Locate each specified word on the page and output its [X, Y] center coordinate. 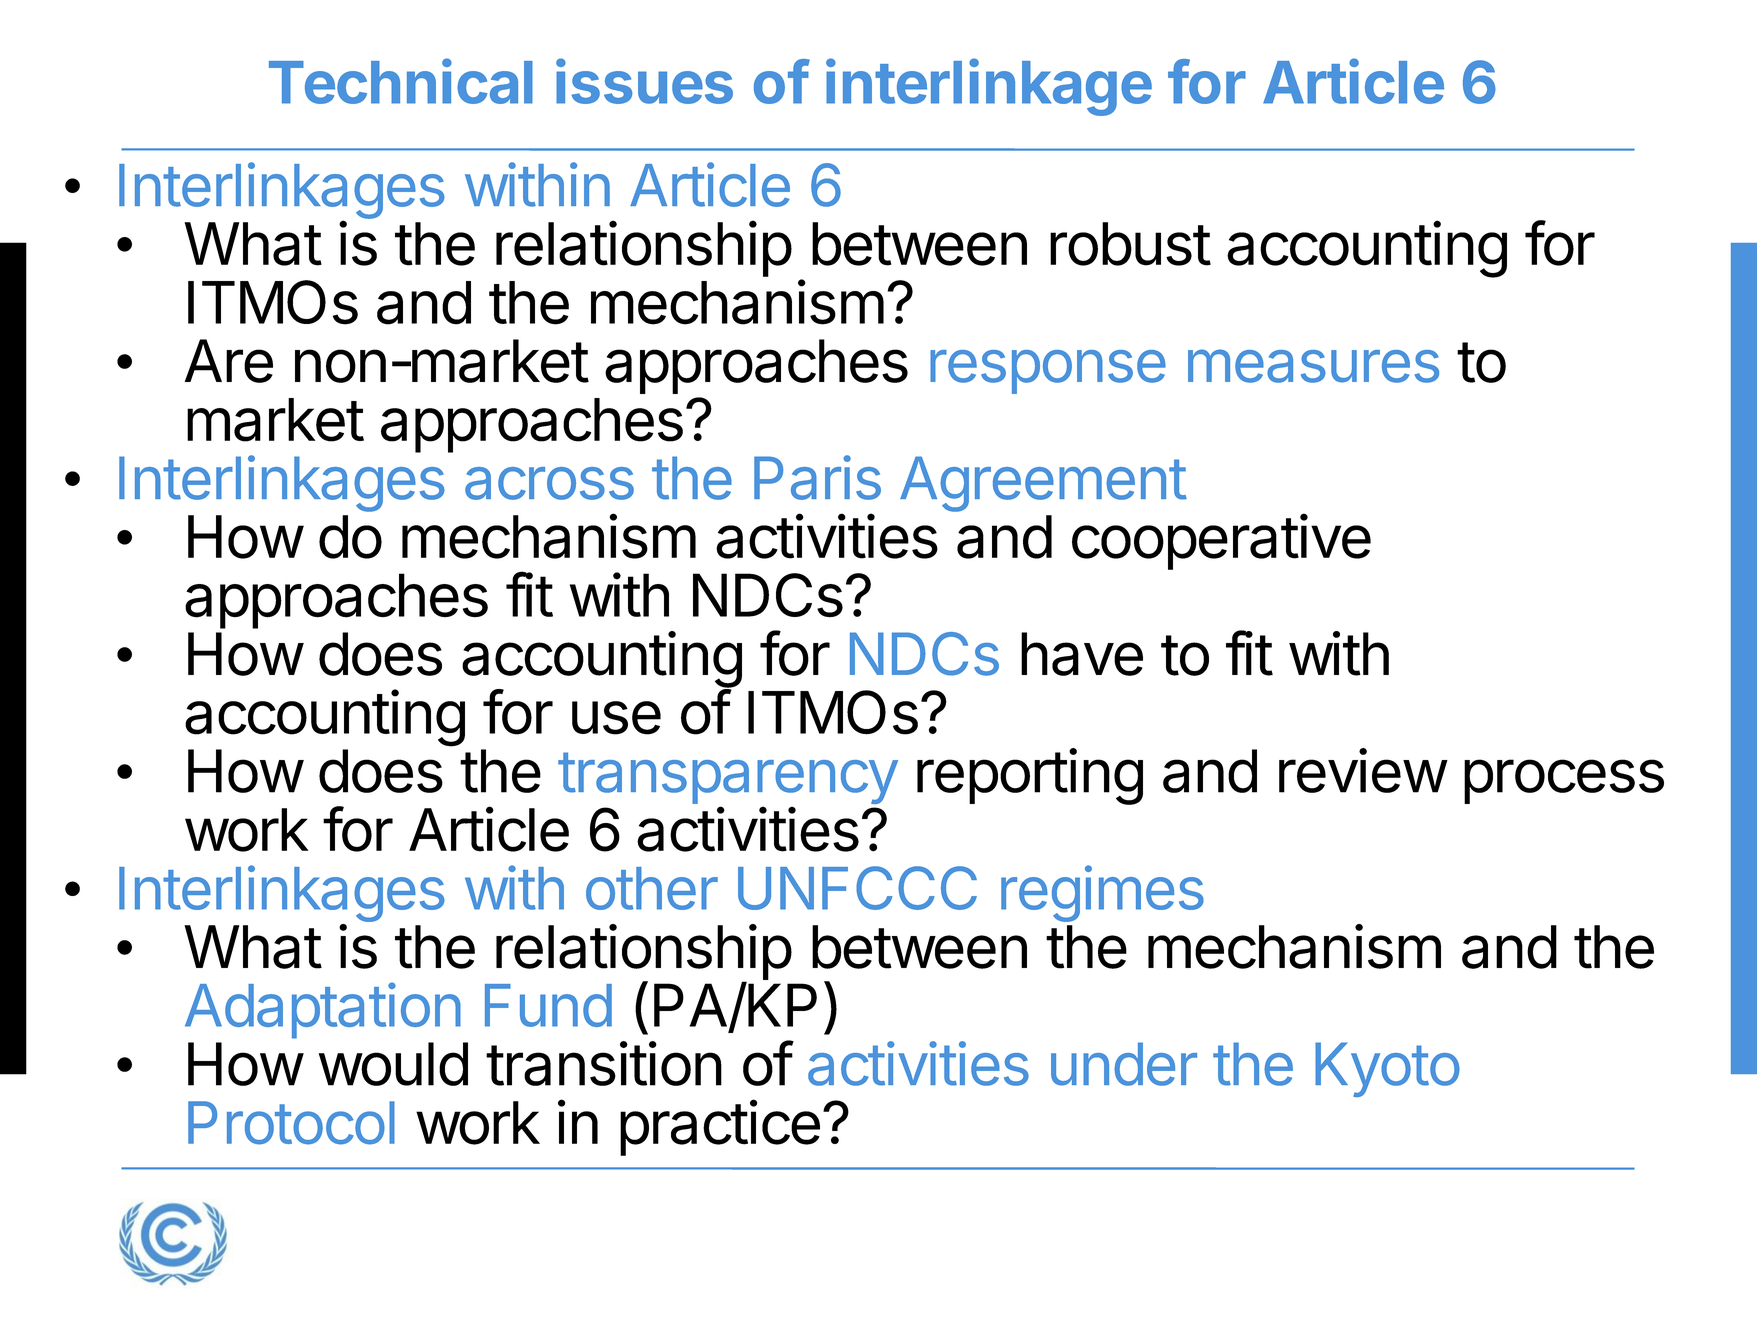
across [549, 483]
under [1124, 1064]
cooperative [1221, 541]
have [1082, 654]
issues [644, 81]
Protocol [291, 1123]
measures [1313, 366]
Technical [401, 81]
